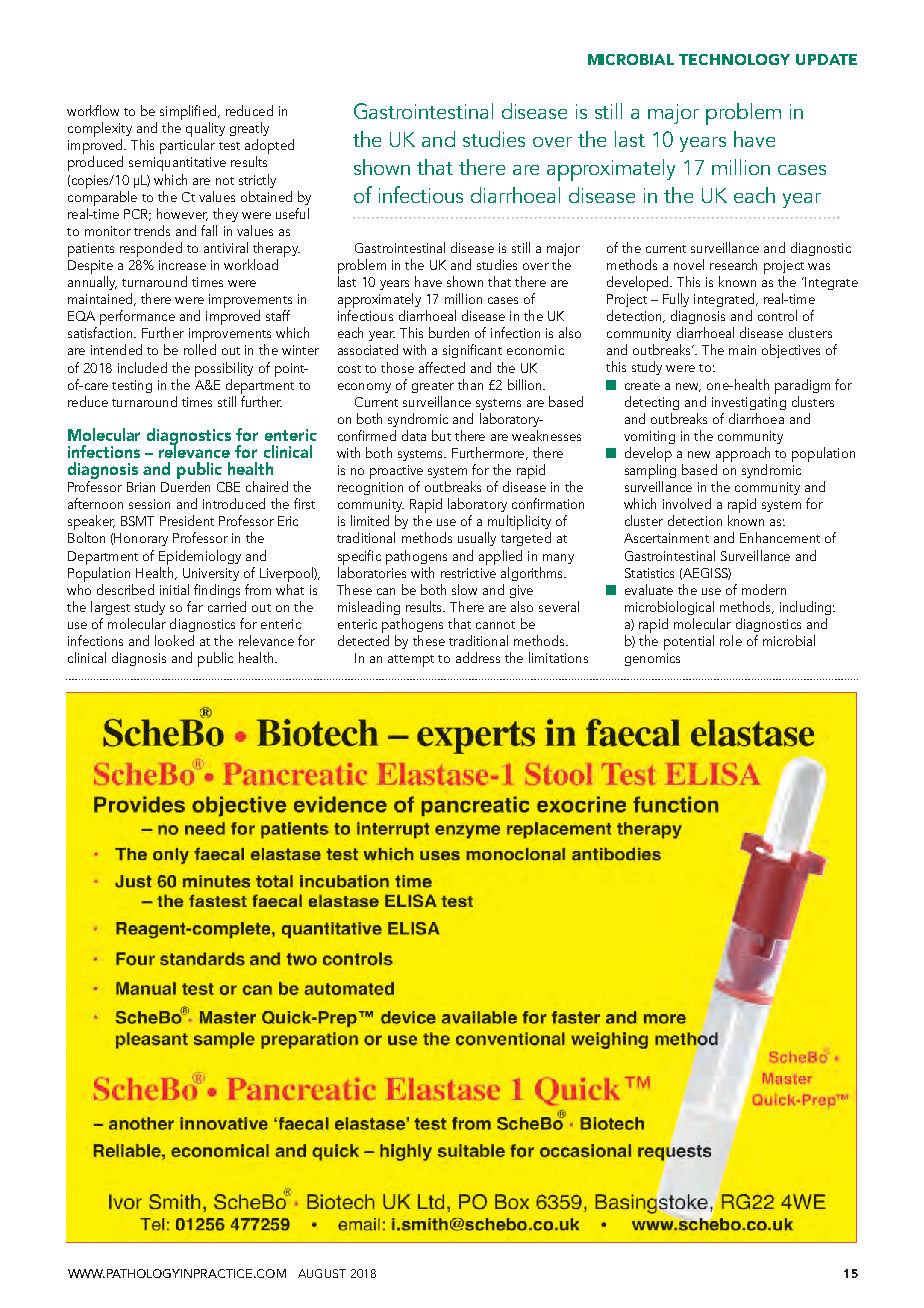 The width and height of the document is (924, 1308). What do you see at coordinates (749, 403) in the document?
I see `investigating` at bounding box center [749, 403].
